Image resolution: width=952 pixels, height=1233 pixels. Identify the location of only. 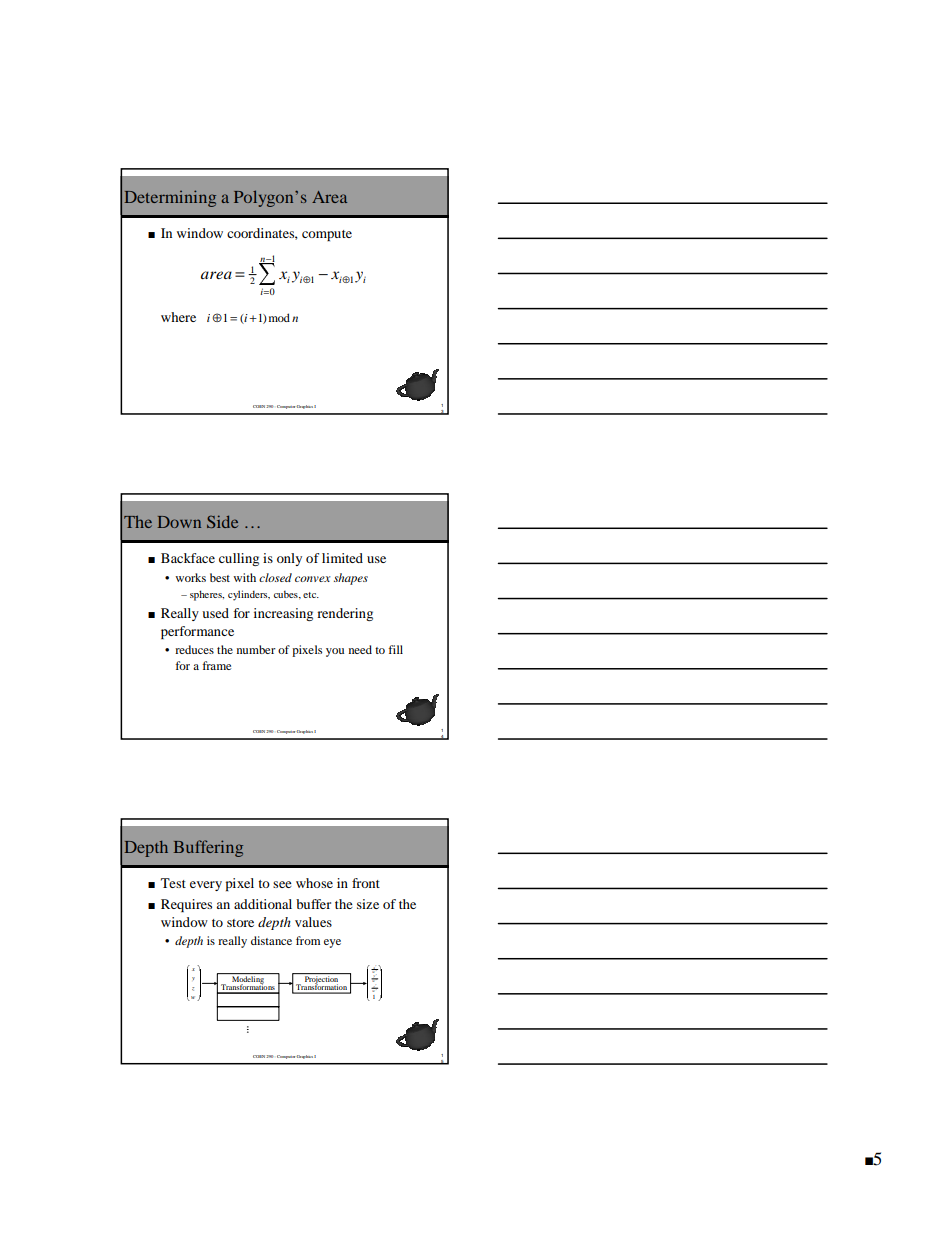
(289, 559).
